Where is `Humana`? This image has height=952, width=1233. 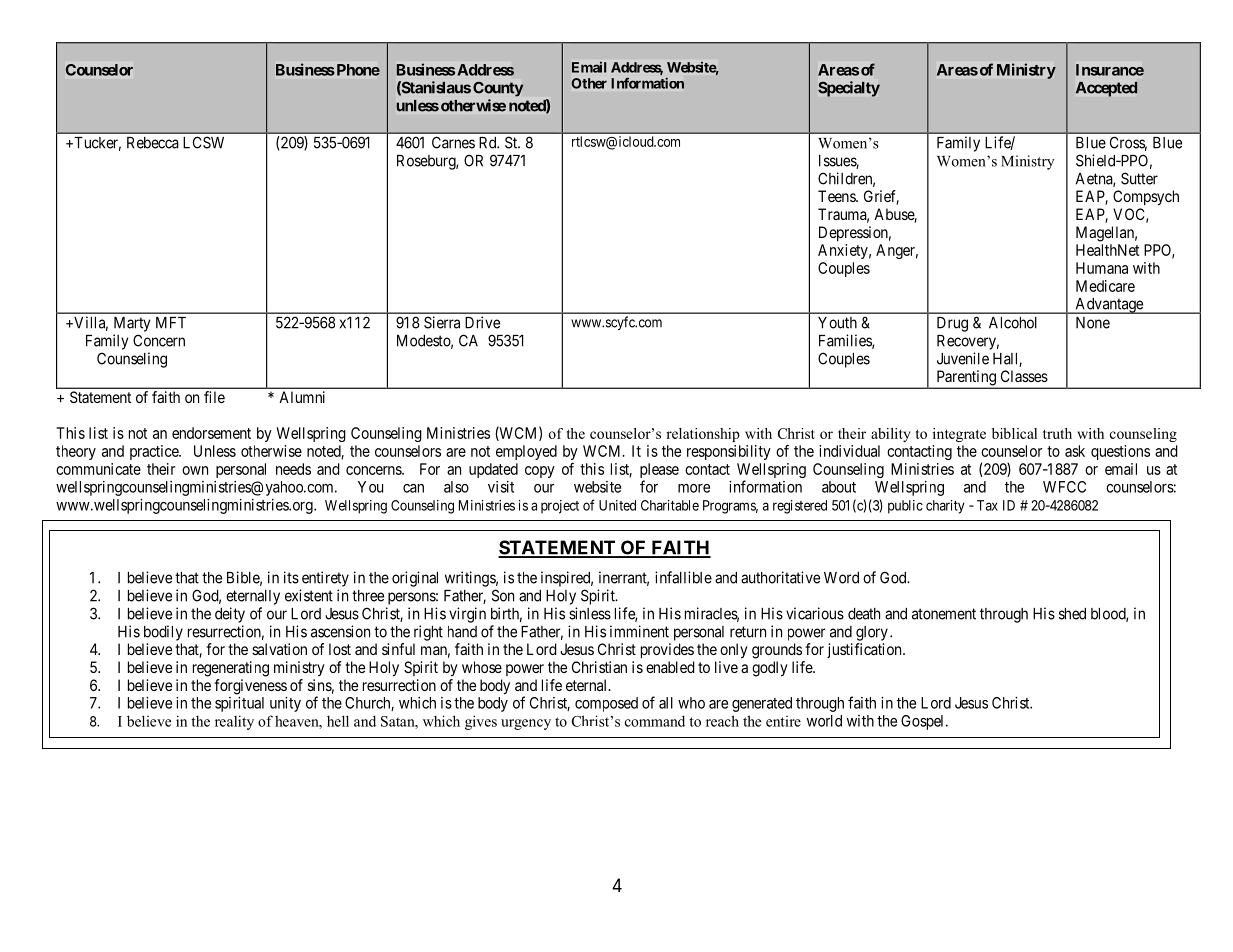 Humana is located at coordinates (1102, 268).
